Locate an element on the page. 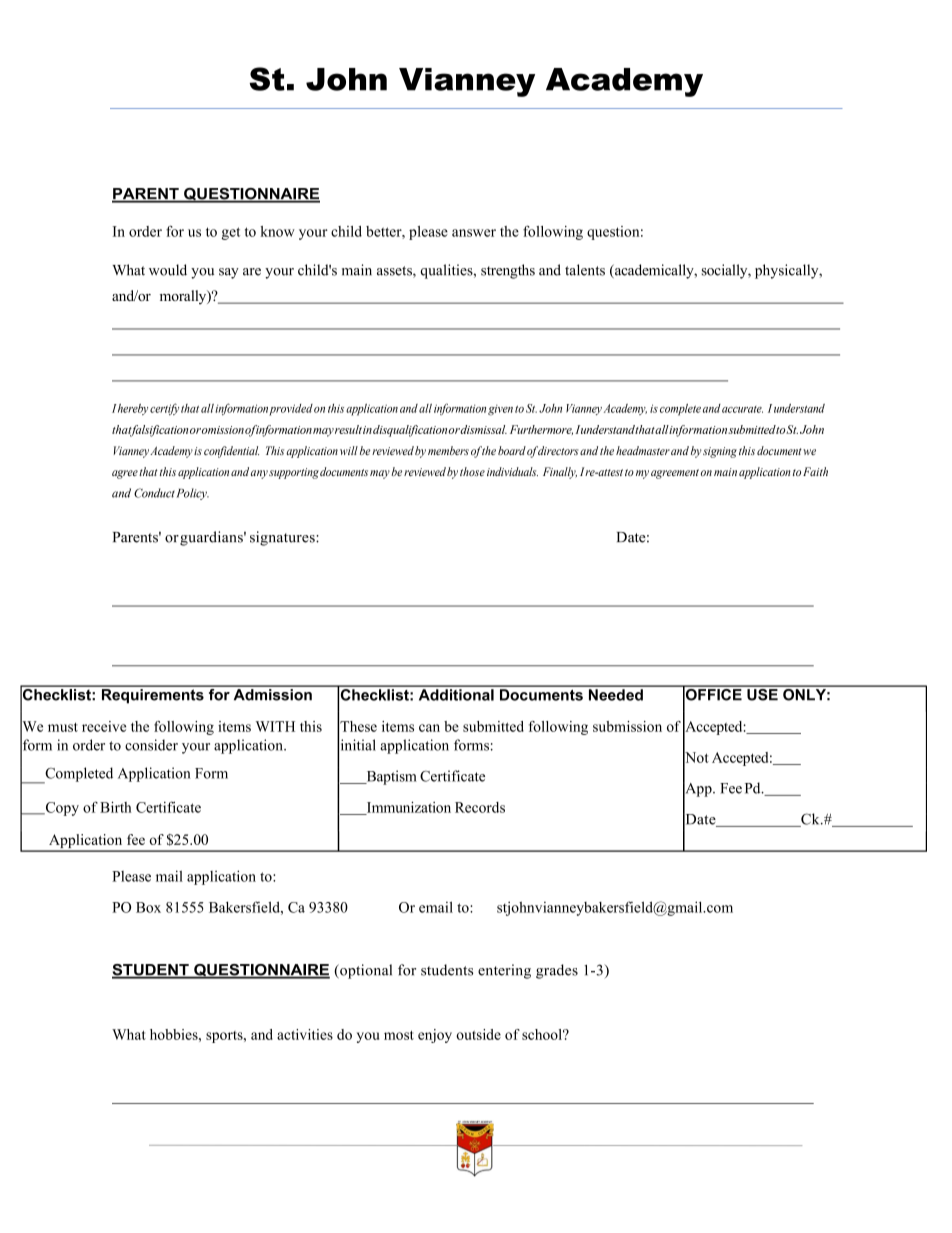  would is located at coordinates (168, 270).
